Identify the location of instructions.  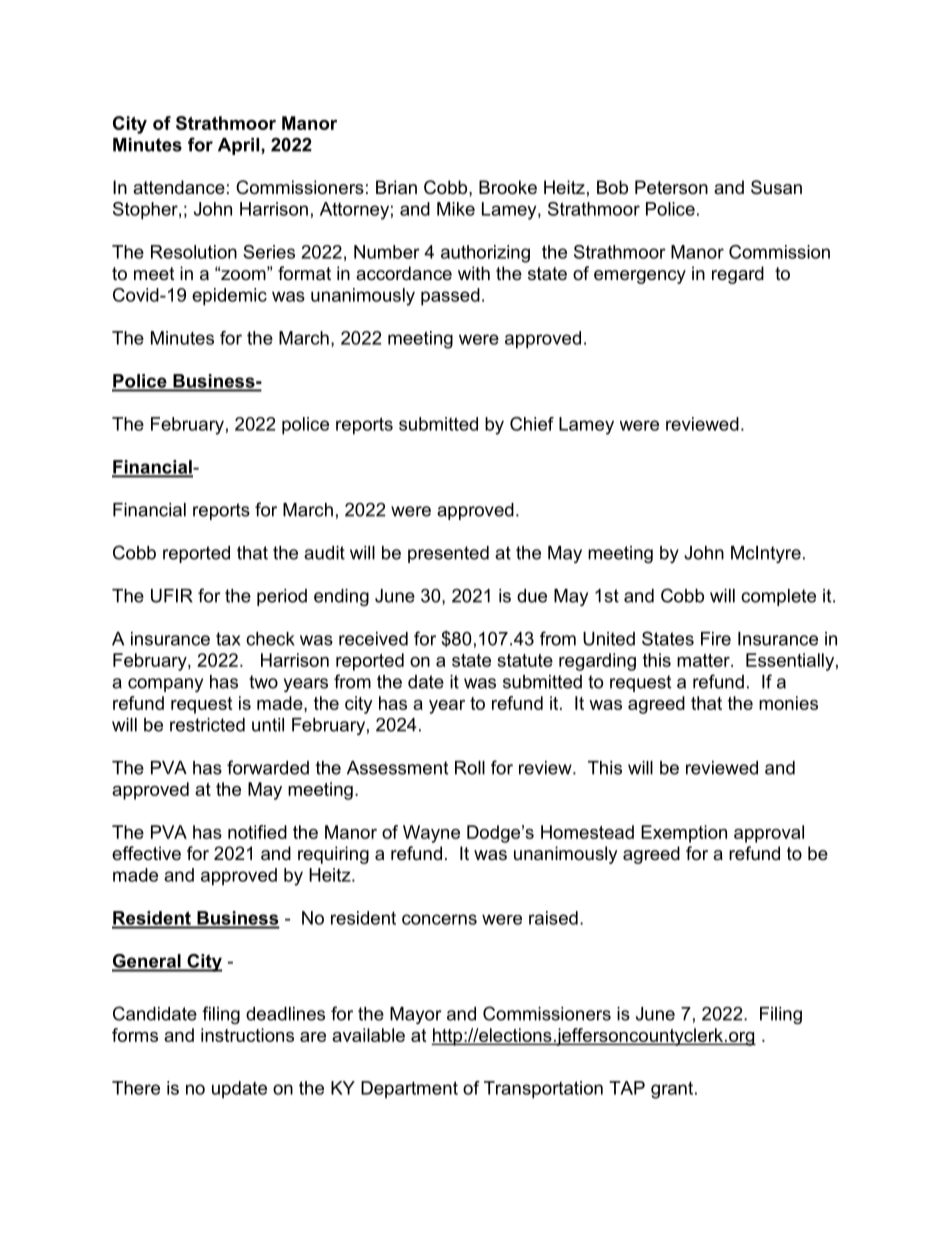
(247, 1035).
